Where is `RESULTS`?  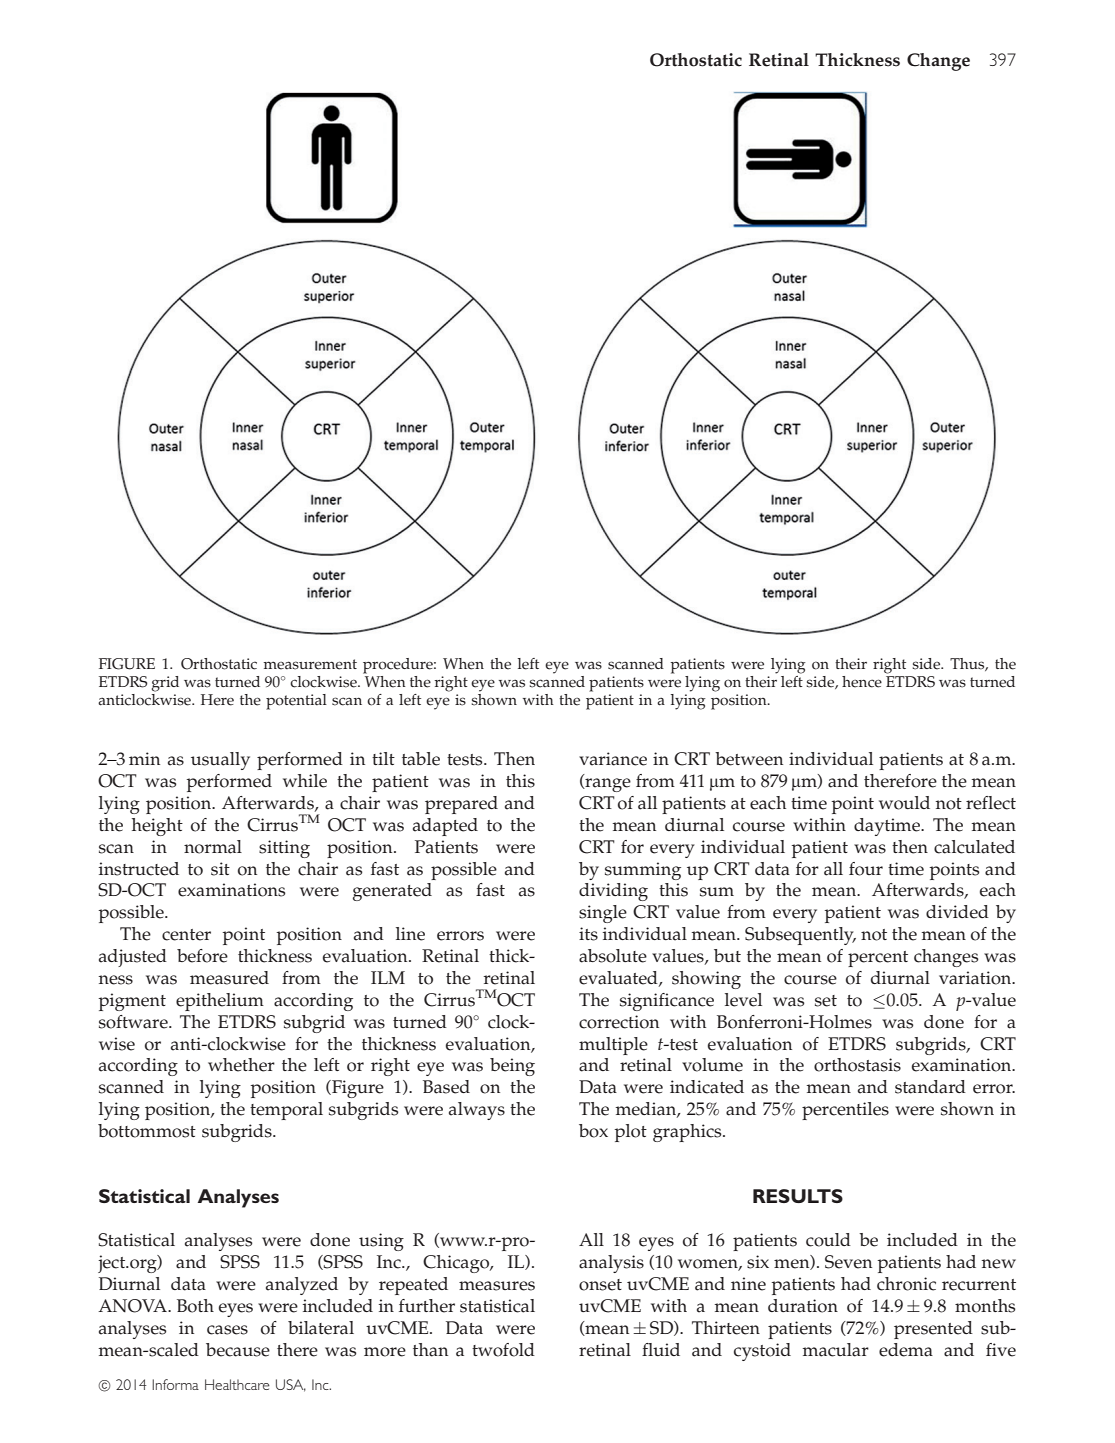
RESULTS is located at coordinates (798, 1196).
